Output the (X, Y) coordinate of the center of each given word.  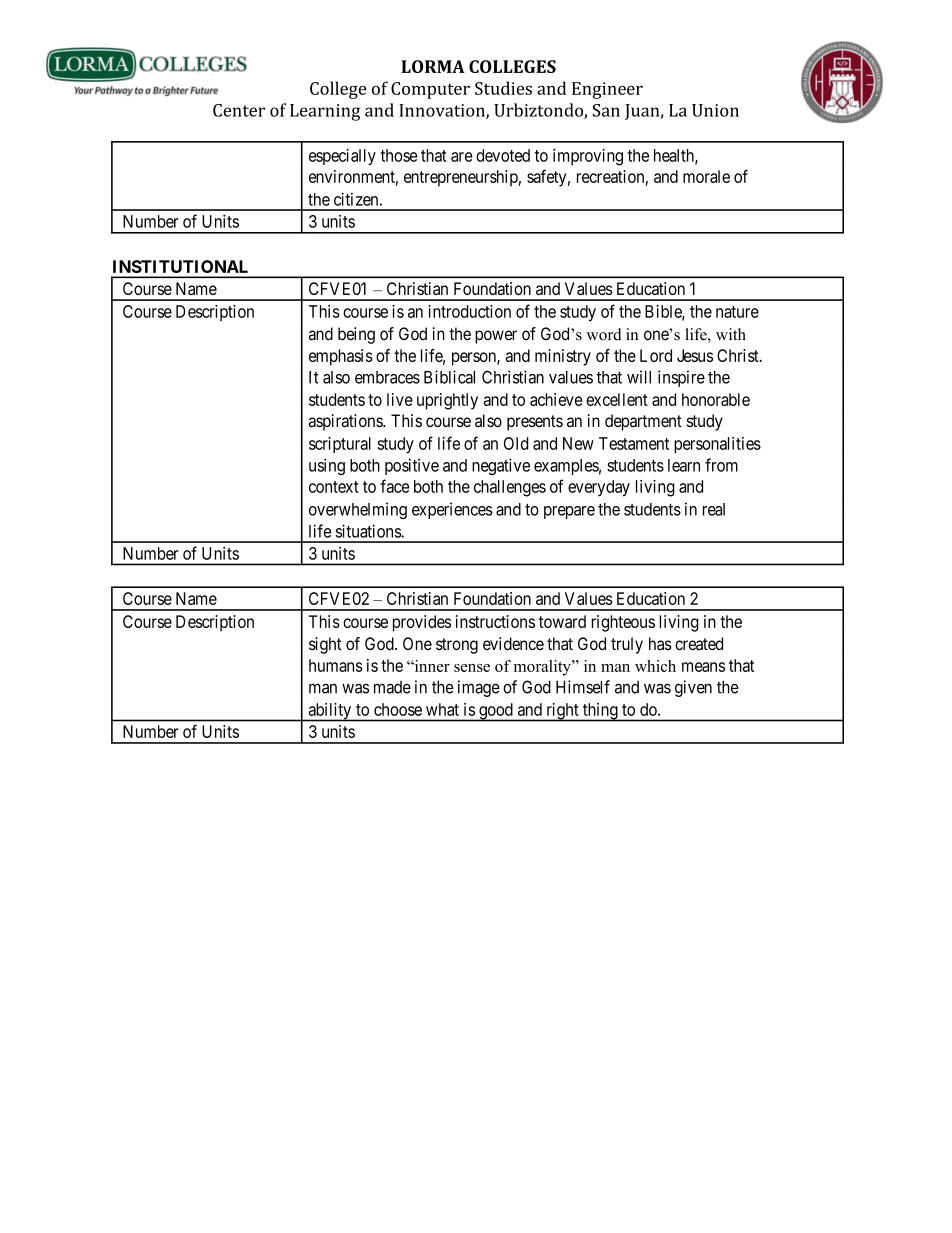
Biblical (449, 377)
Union (715, 110)
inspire (681, 378)
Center (239, 110)
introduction (469, 311)
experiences (452, 510)
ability (330, 712)
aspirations (346, 422)
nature (737, 312)
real (714, 509)
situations (369, 531)
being (356, 335)
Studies (503, 88)
